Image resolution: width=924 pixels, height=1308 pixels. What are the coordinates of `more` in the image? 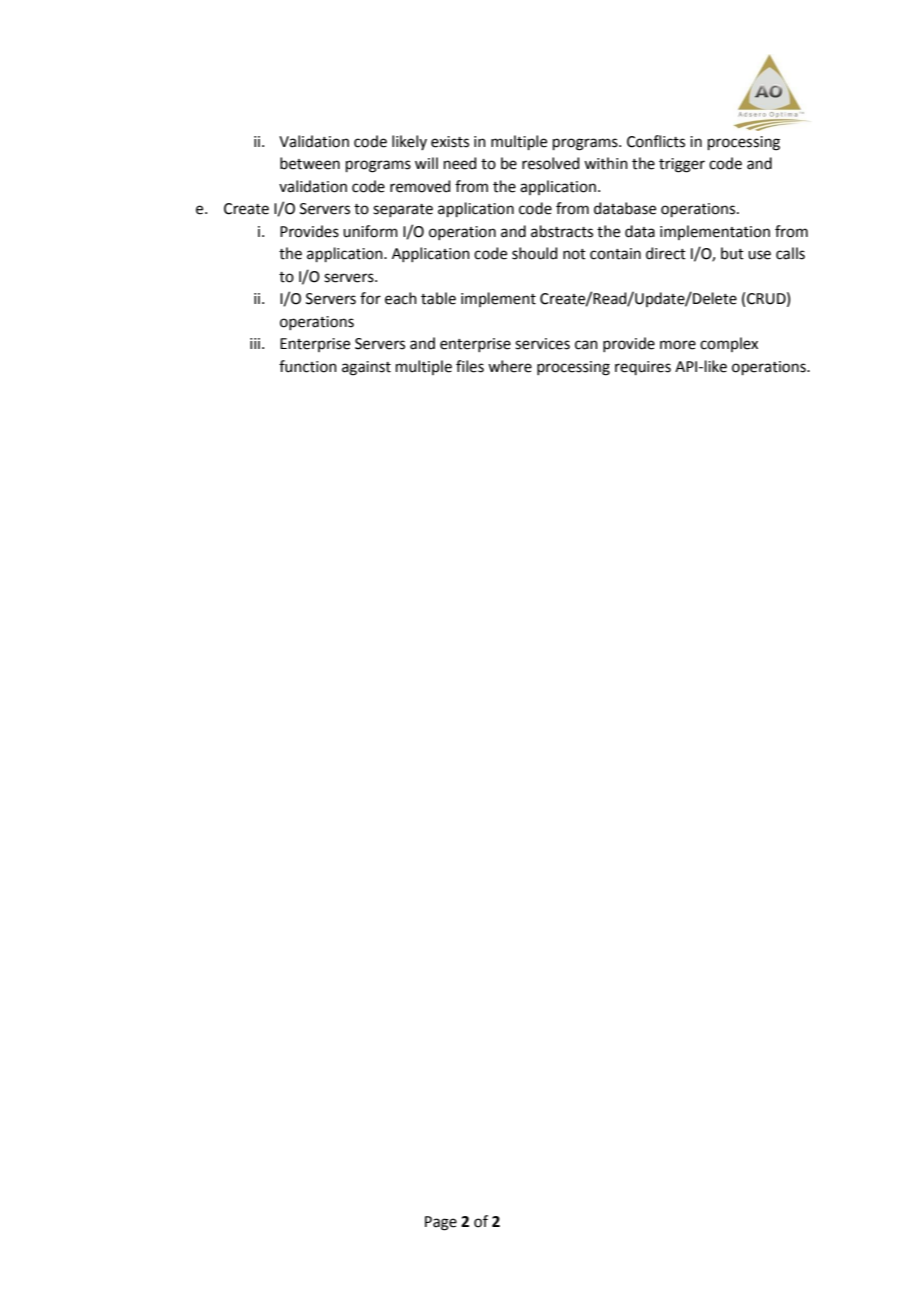 It's located at (678, 345).
